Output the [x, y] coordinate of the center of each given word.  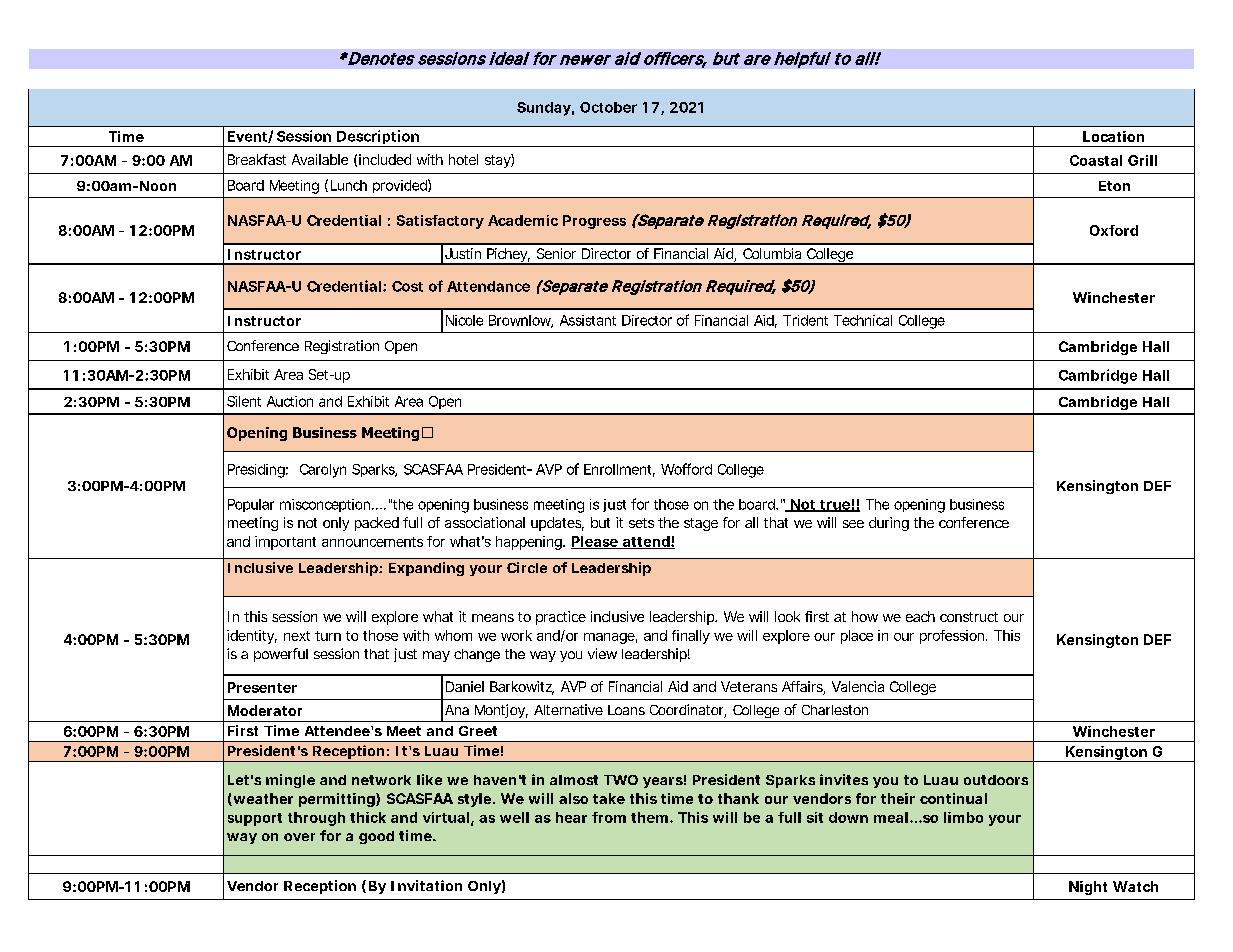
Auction [290, 401]
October [608, 107]
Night [1088, 888]
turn [328, 636]
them [649, 817]
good [376, 837]
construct [969, 617]
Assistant [588, 320]
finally [691, 637]
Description [378, 138]
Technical [863, 320]
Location [1113, 136]
